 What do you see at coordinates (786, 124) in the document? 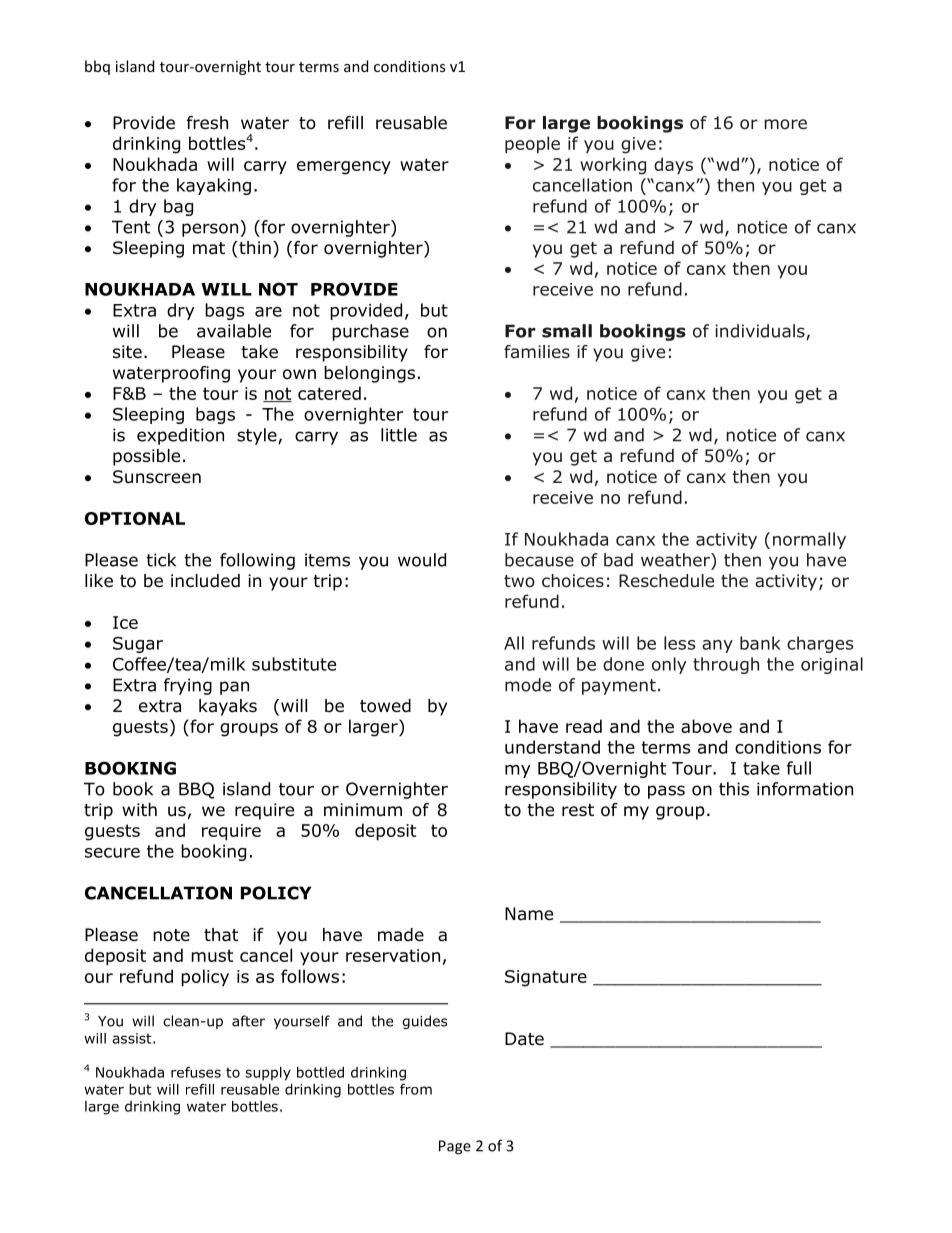
I see `more` at bounding box center [786, 124].
